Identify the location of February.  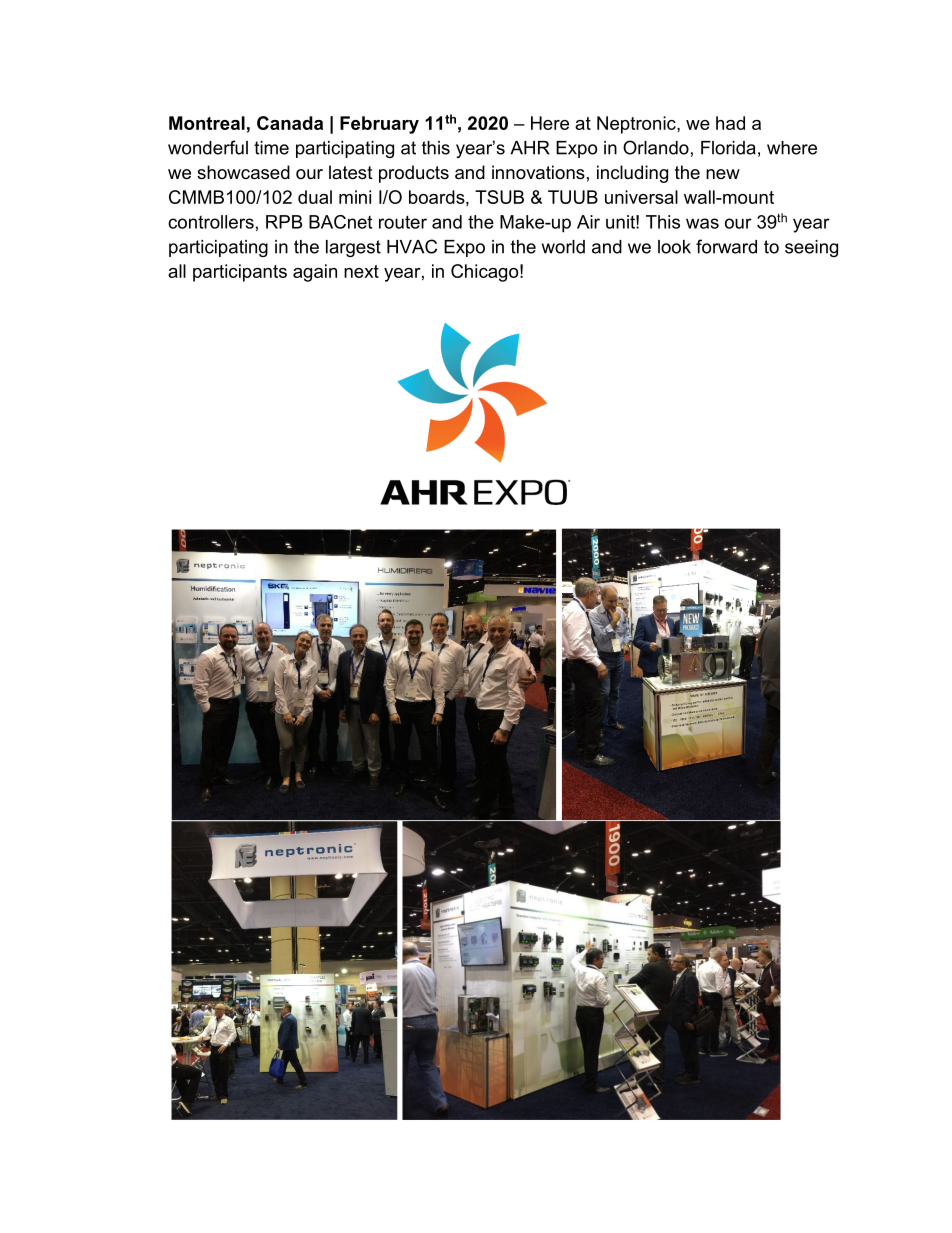
(379, 125).
